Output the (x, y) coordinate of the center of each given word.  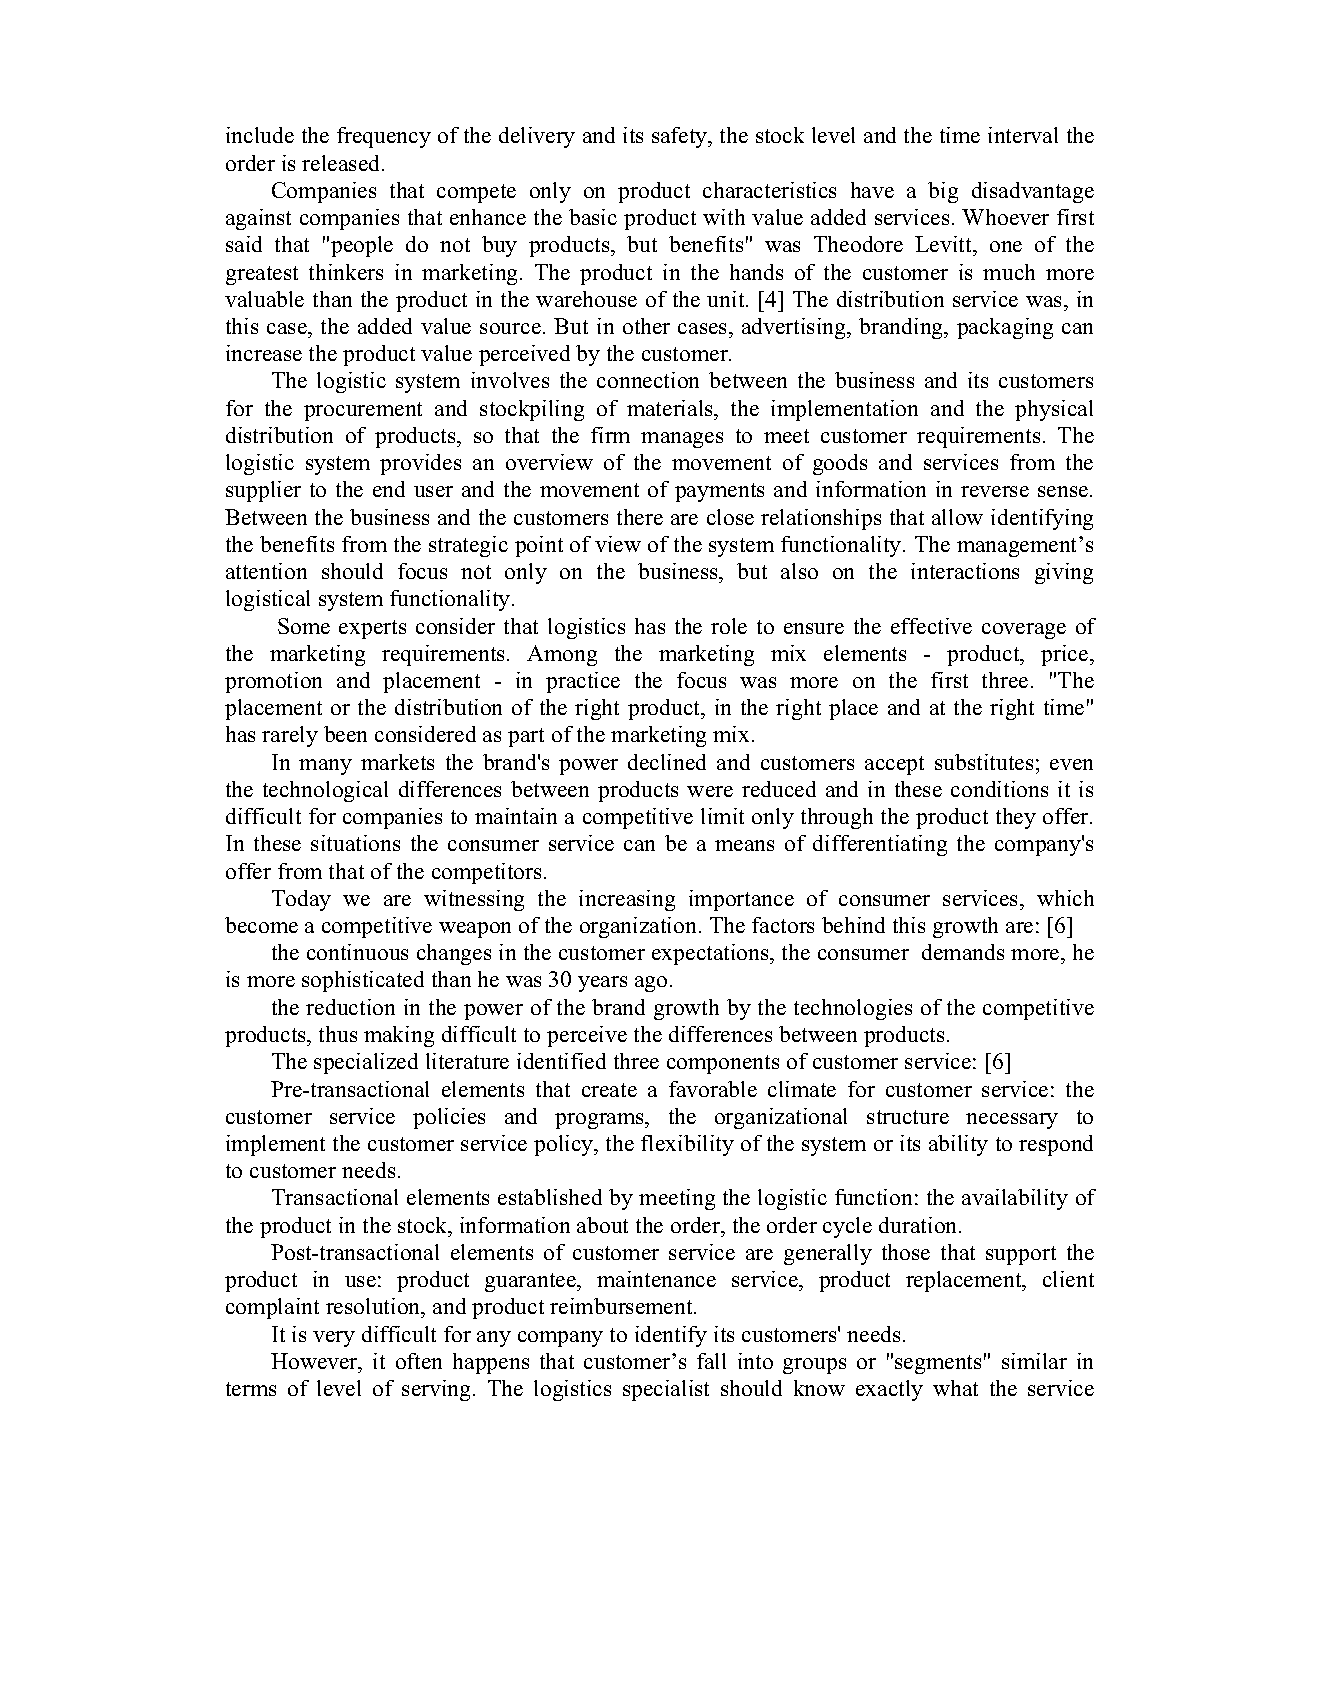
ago (651, 984)
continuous (357, 952)
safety (681, 137)
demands (963, 952)
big (943, 192)
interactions (965, 571)
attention (266, 571)
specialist (666, 1390)
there (640, 517)
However (315, 1361)
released (342, 163)
